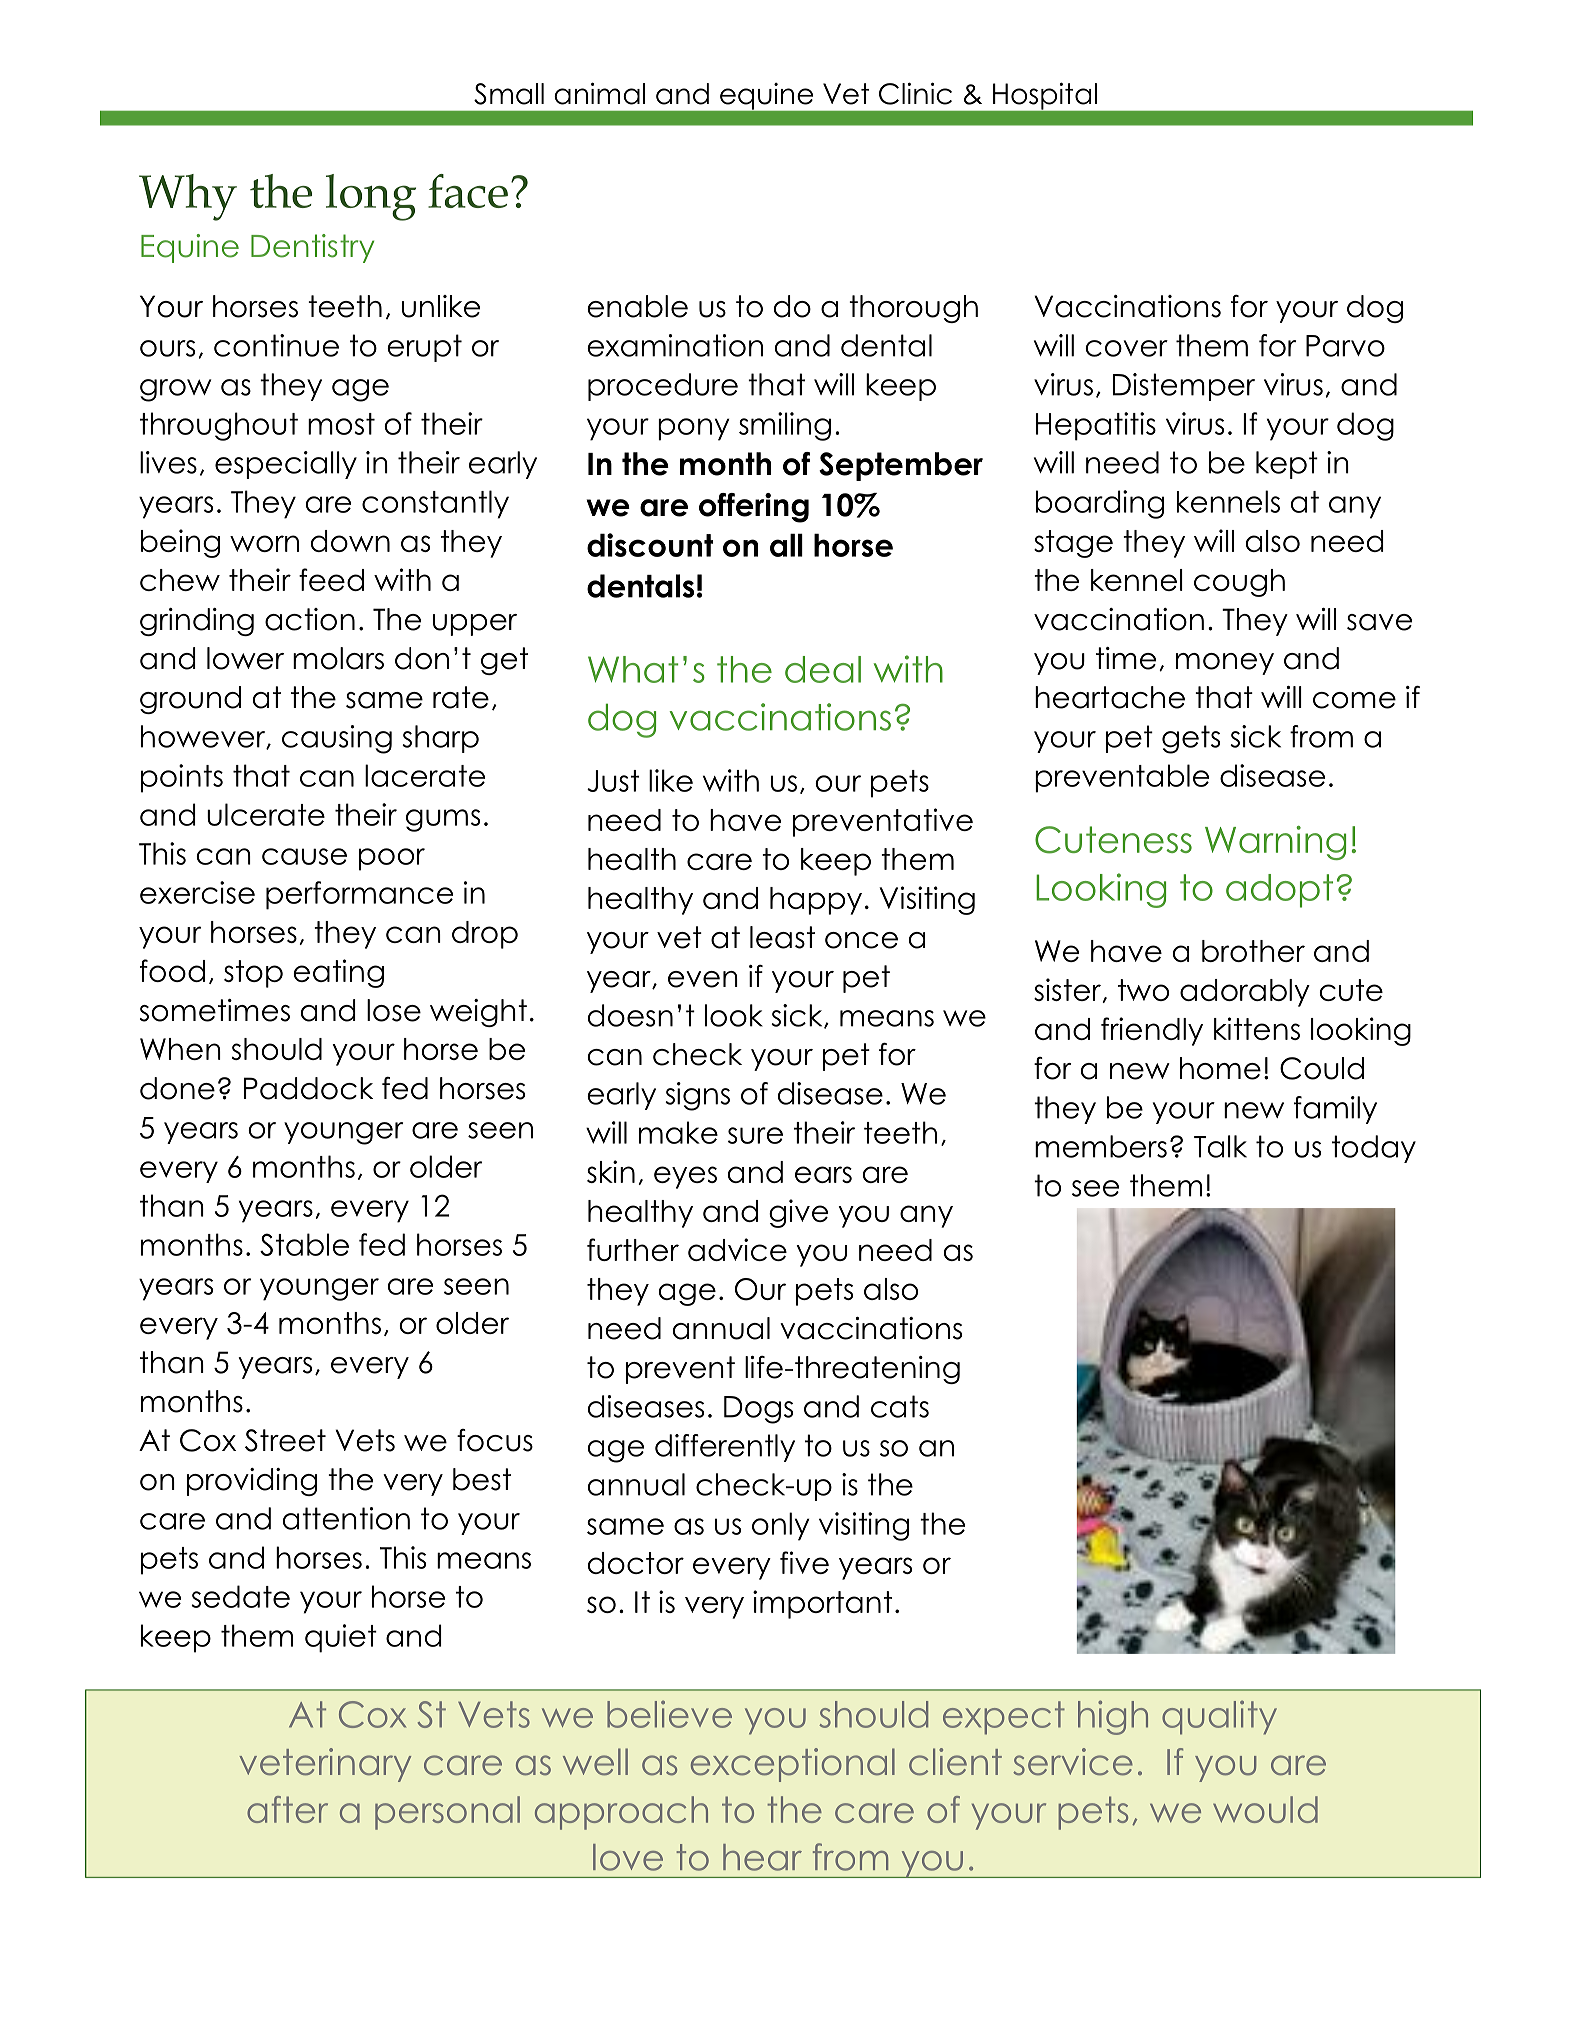 This screenshot has height=2035, width=1573. I want to click on cats, so click(900, 1406).
